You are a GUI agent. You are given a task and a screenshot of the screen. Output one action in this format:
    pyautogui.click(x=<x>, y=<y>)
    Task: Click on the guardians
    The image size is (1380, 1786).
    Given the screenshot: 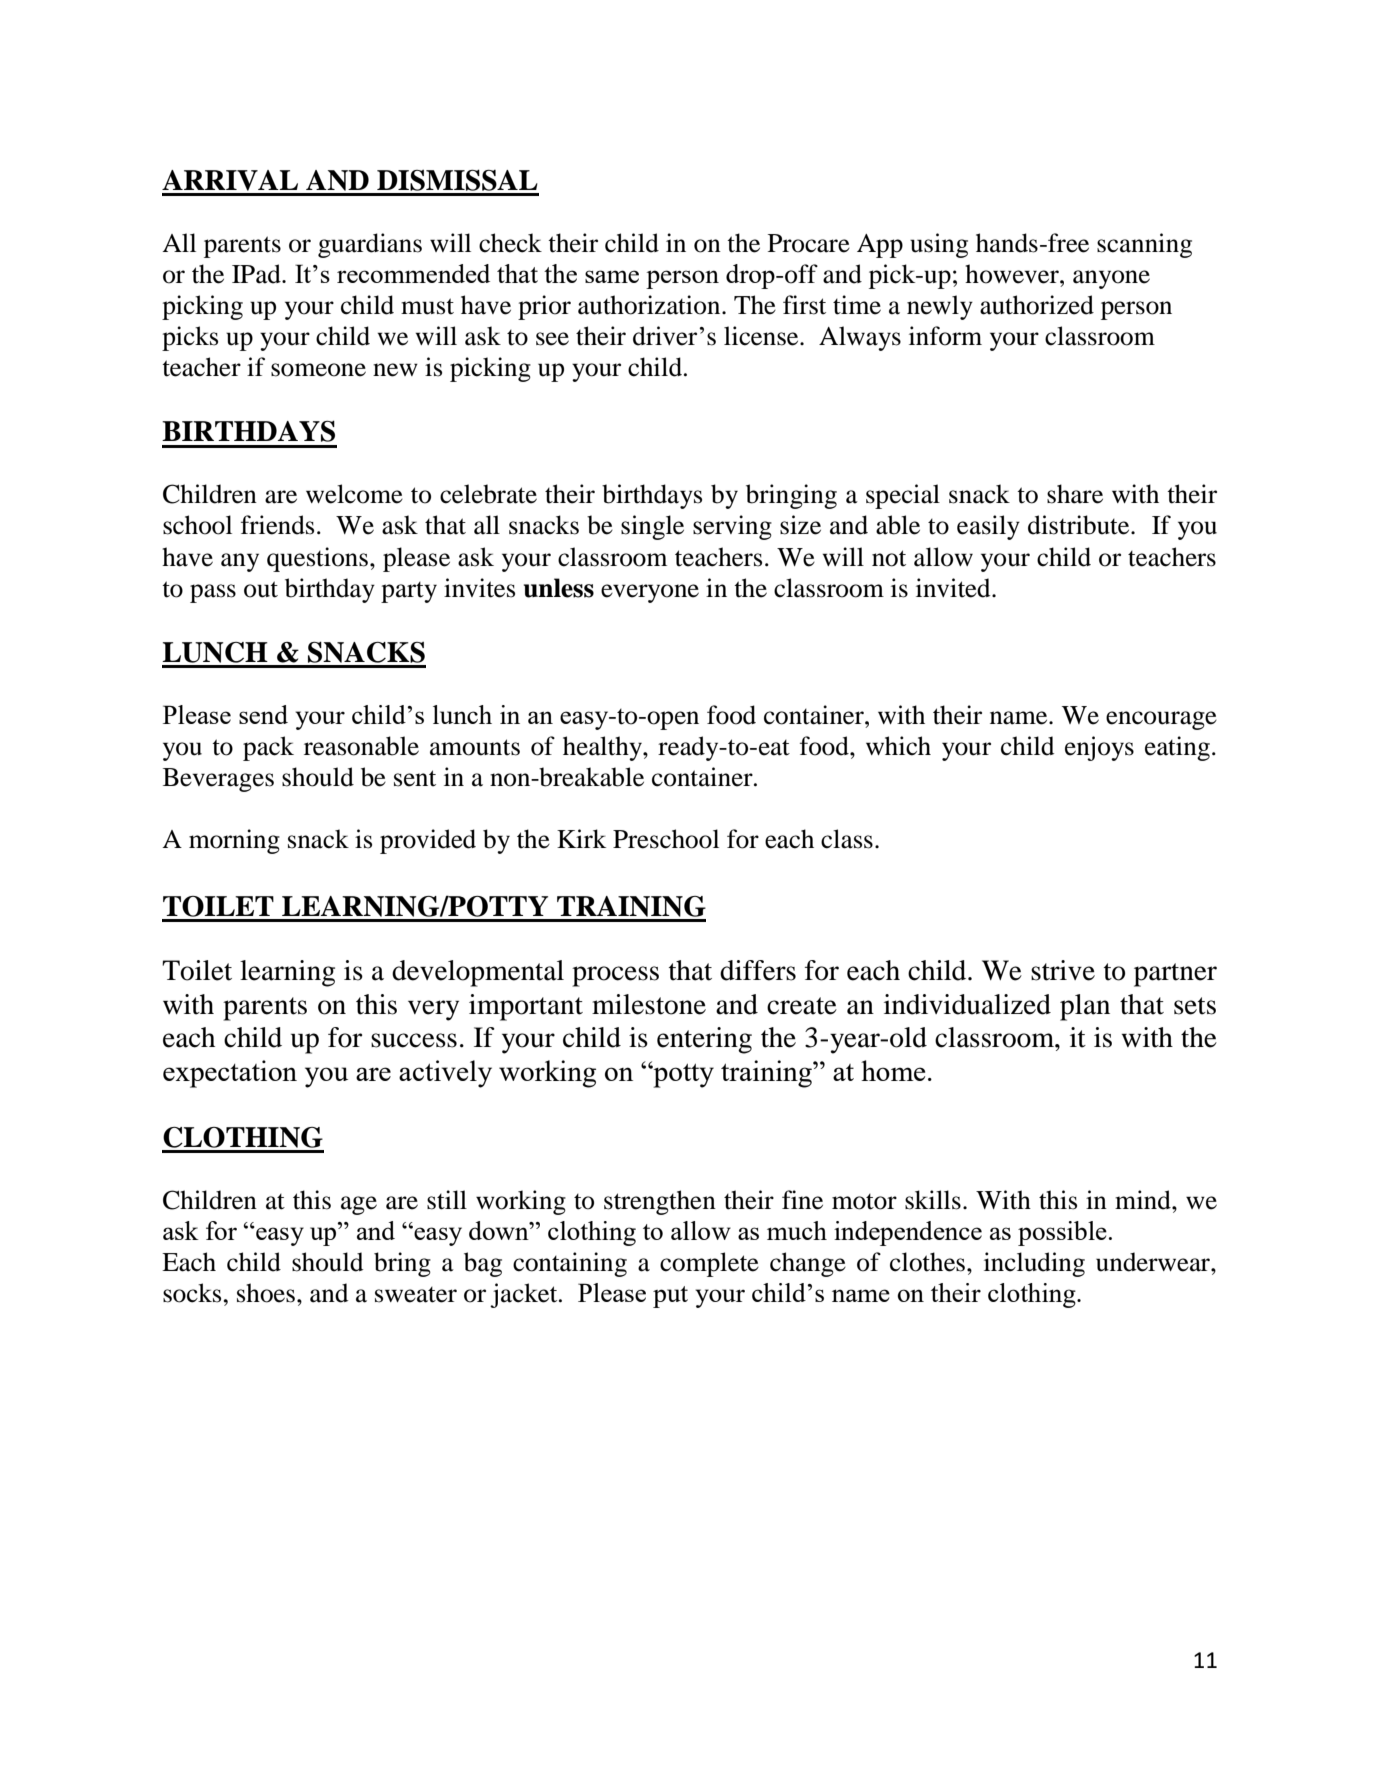 What is the action you would take?
    pyautogui.click(x=370, y=245)
